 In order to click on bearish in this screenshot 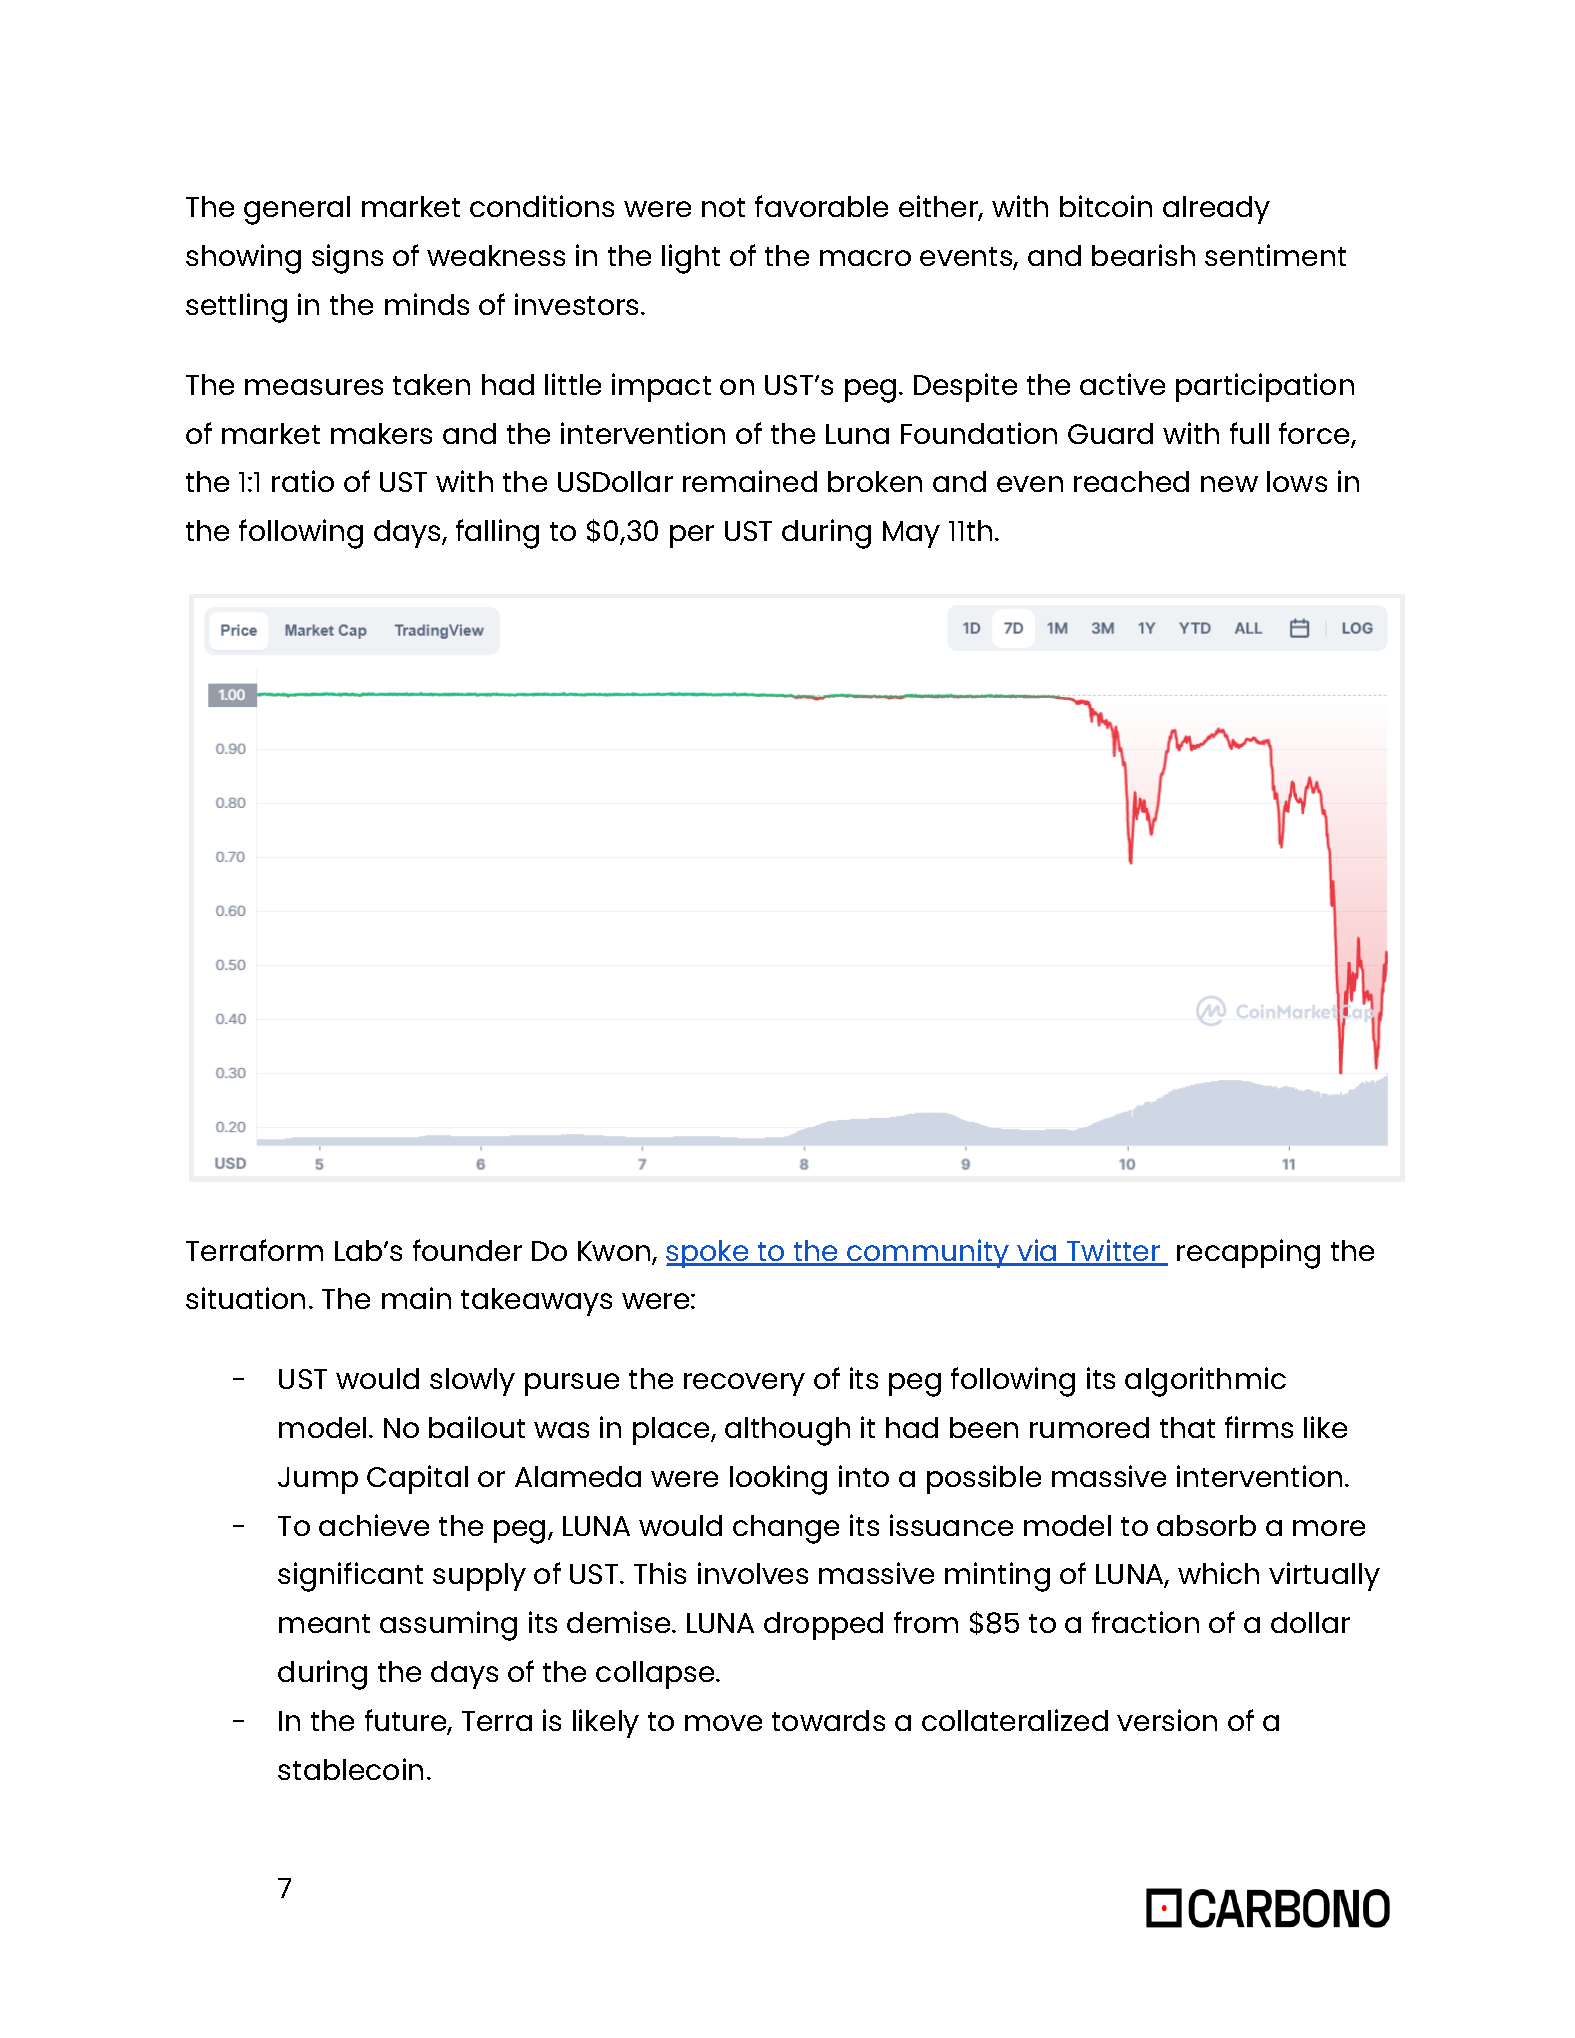, I will do `click(1143, 255)`.
